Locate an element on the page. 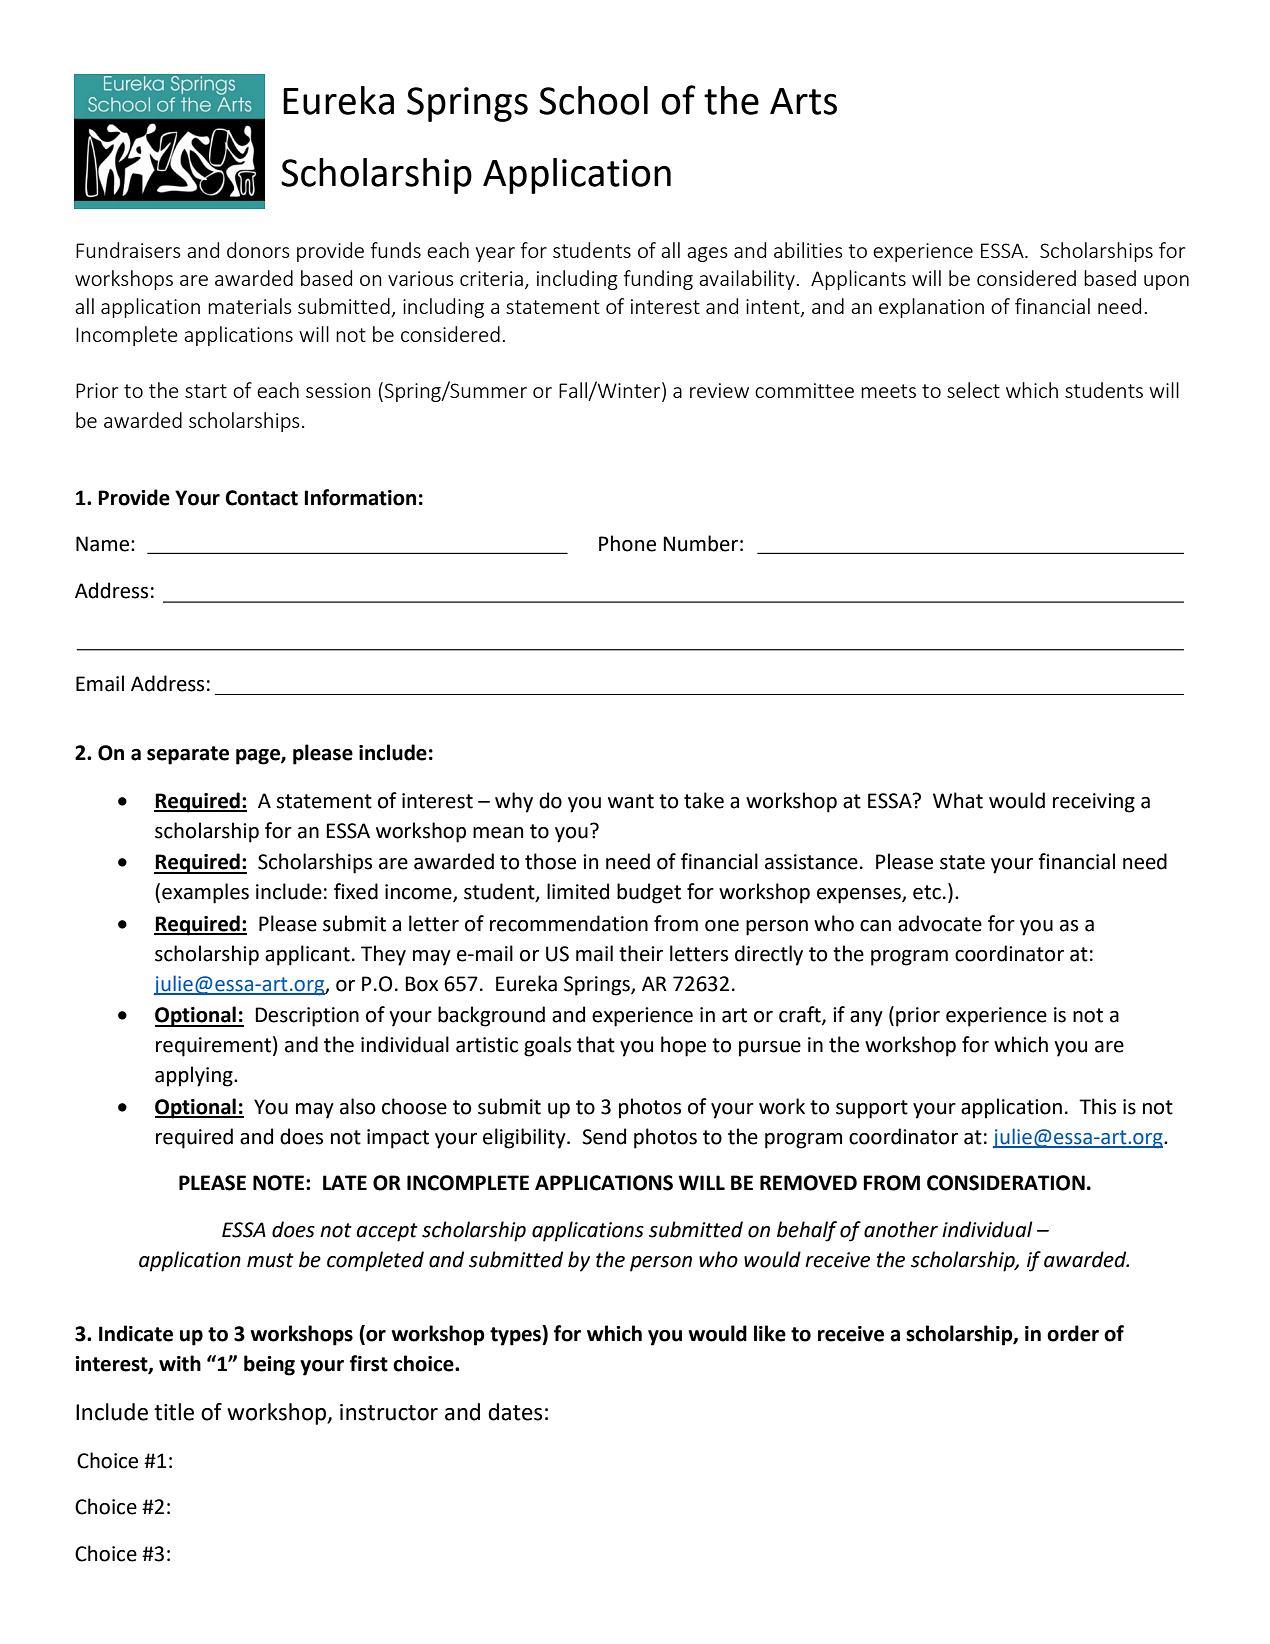  Arts is located at coordinates (803, 101).
